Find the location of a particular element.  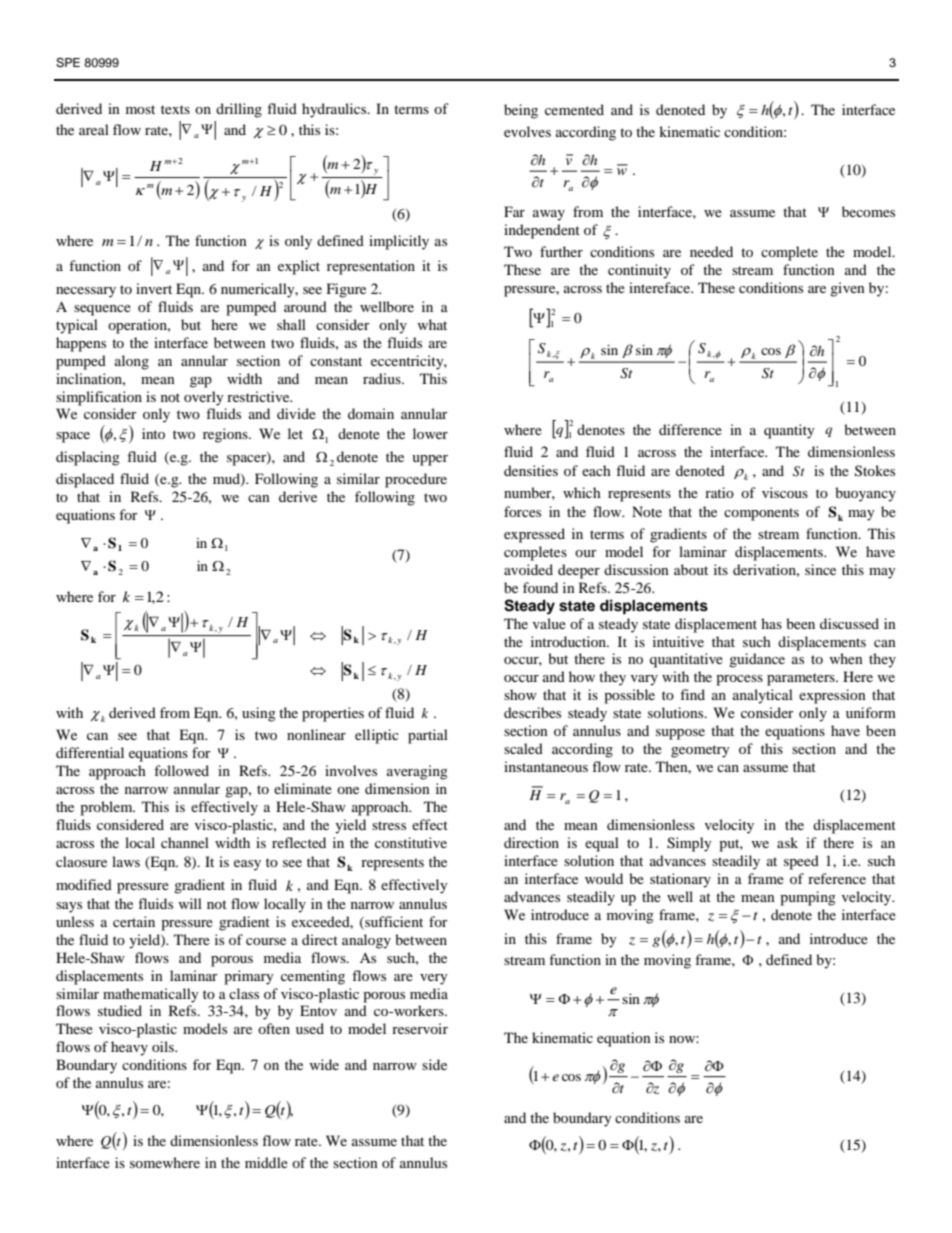

analytical is located at coordinates (763, 696).
